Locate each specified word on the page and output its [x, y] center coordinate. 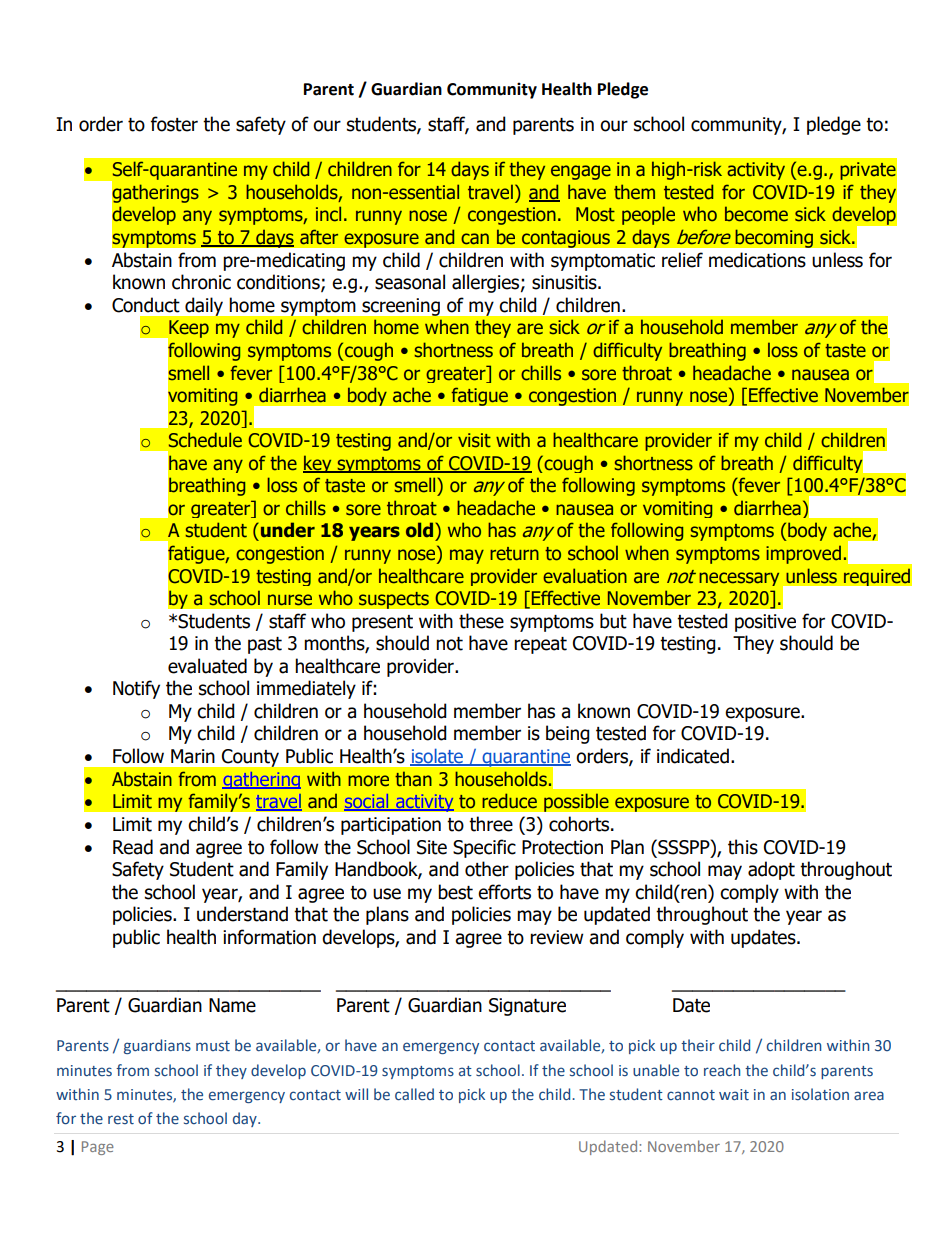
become [756, 214]
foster [174, 124]
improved [803, 554]
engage [581, 172]
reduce [509, 801]
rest [121, 1119]
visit [474, 440]
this [743, 847]
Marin [193, 756]
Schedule [205, 440]
